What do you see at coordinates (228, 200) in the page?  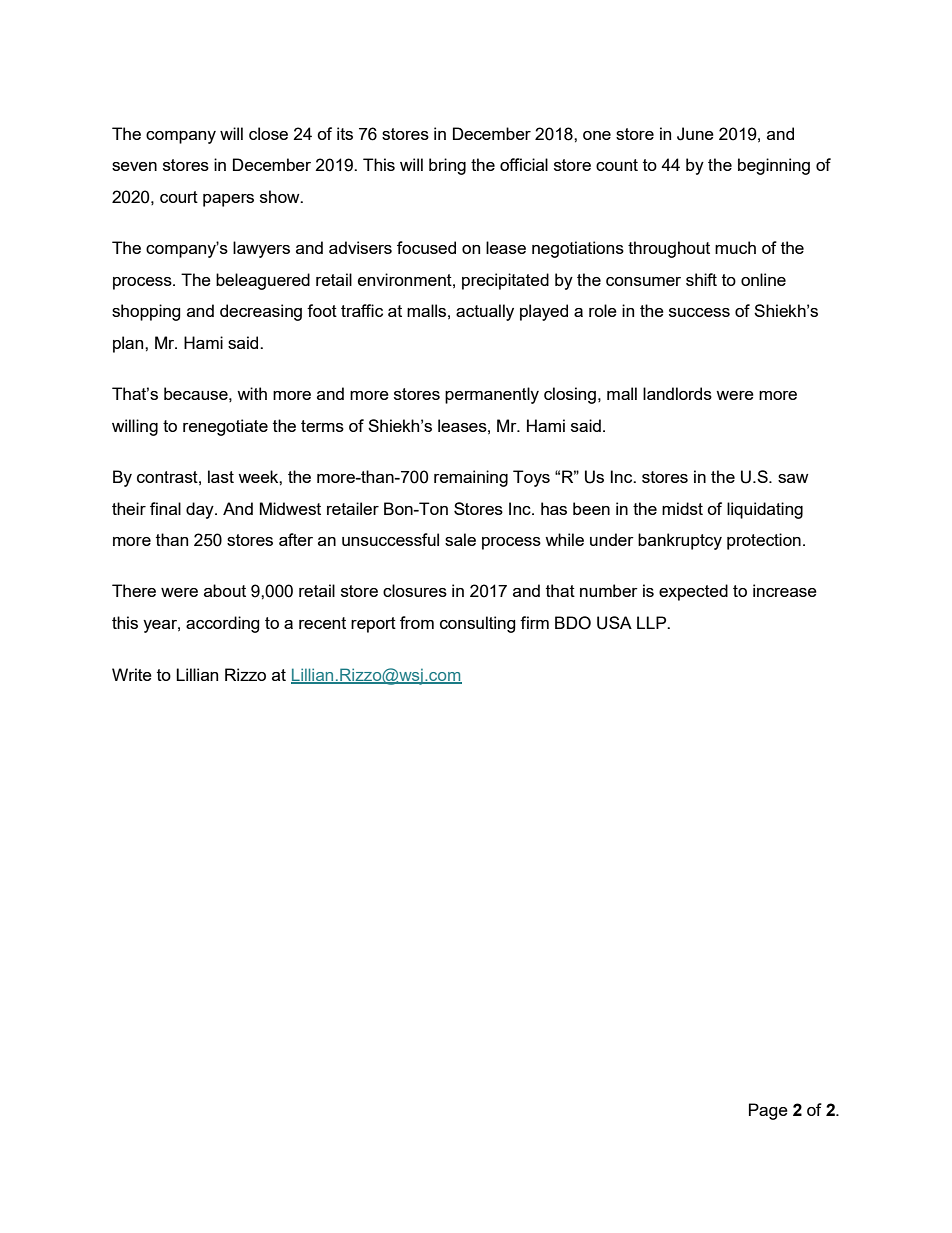 I see `papers` at bounding box center [228, 200].
